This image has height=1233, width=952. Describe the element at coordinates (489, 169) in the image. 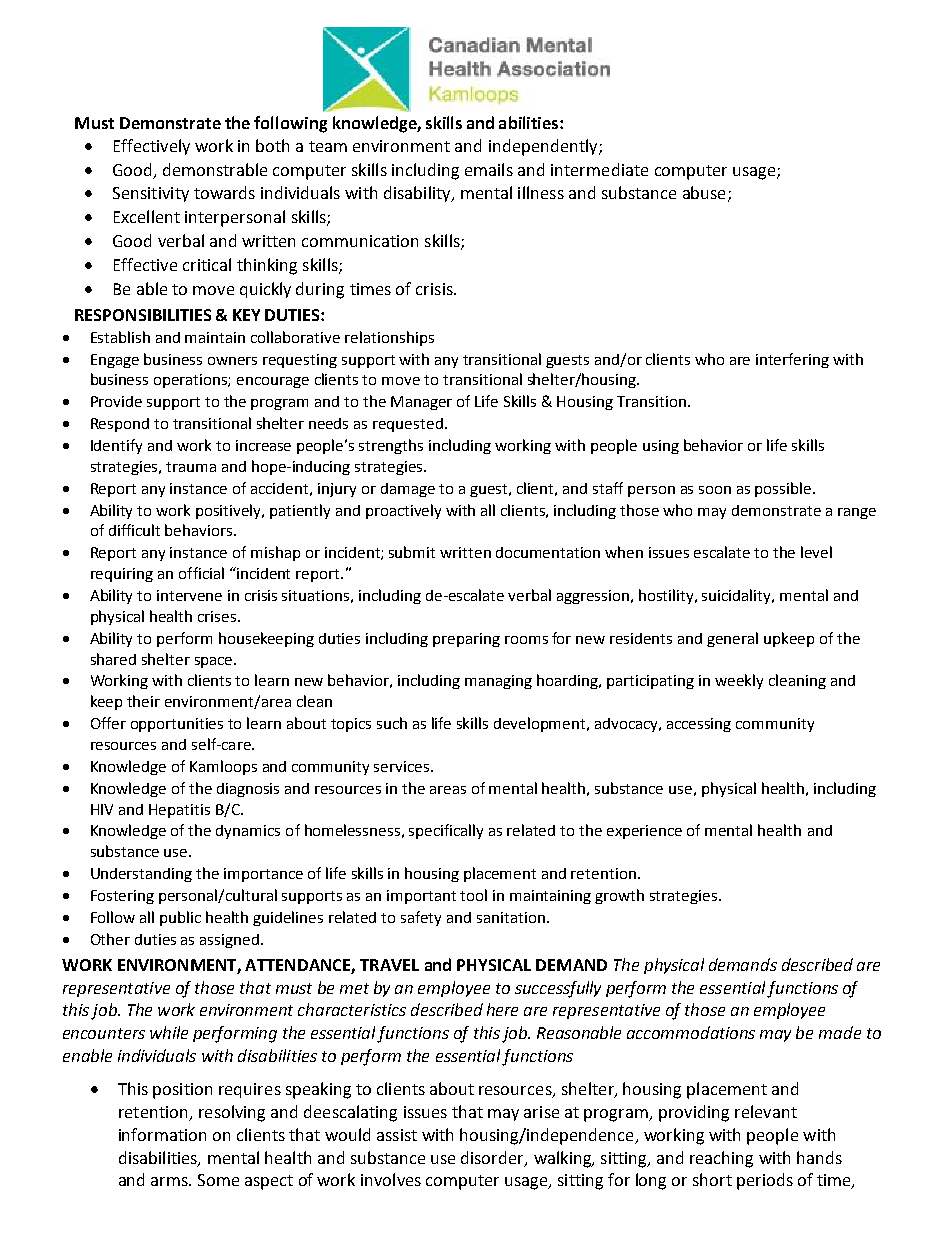

I see `emails` at that location.
